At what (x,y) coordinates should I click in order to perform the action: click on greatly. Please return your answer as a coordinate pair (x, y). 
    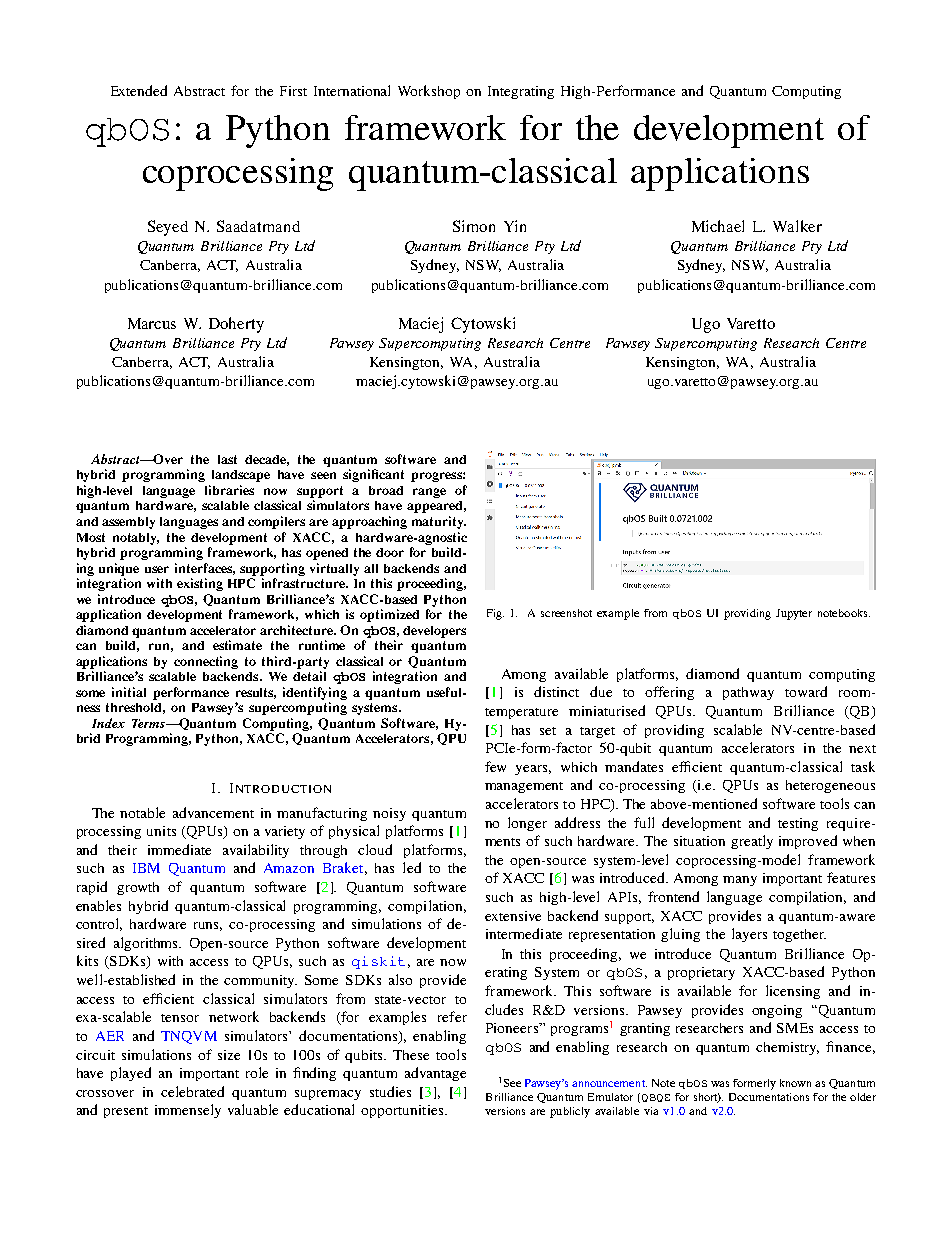
    Looking at the image, I should click on (752, 842).
